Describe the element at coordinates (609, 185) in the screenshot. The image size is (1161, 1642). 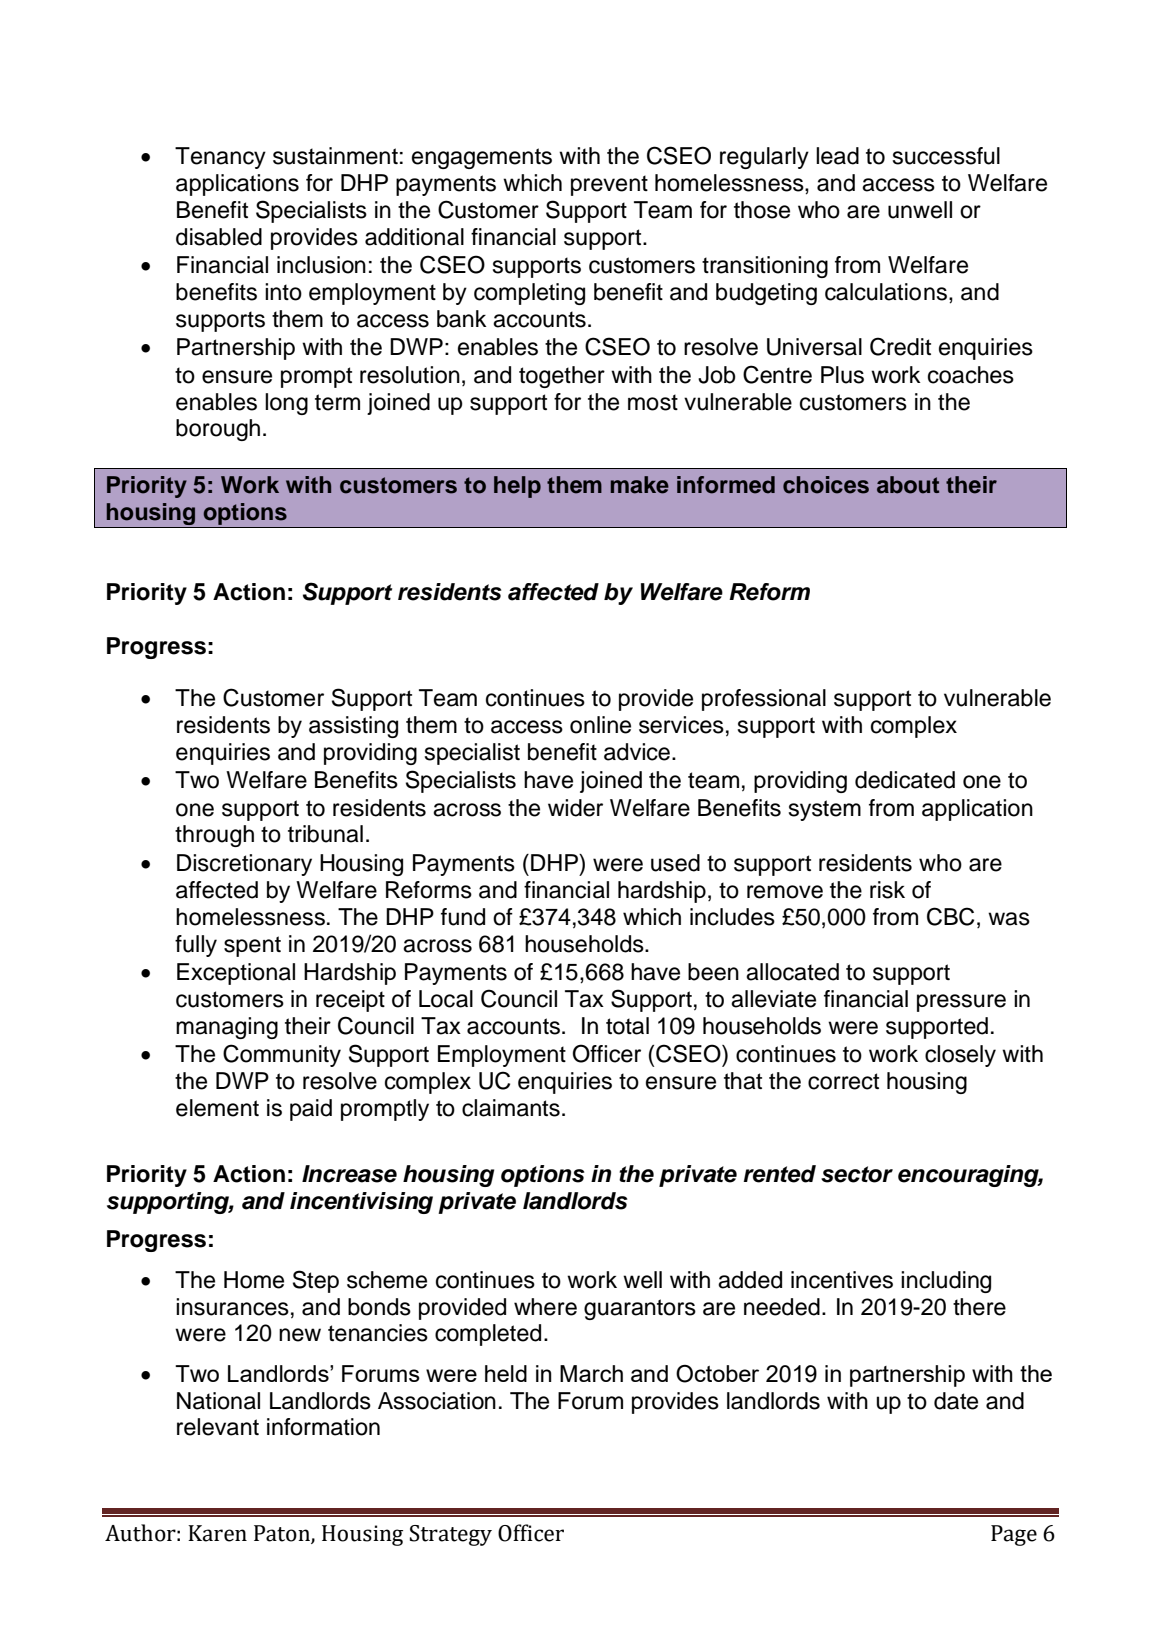
I see `prevent` at that location.
